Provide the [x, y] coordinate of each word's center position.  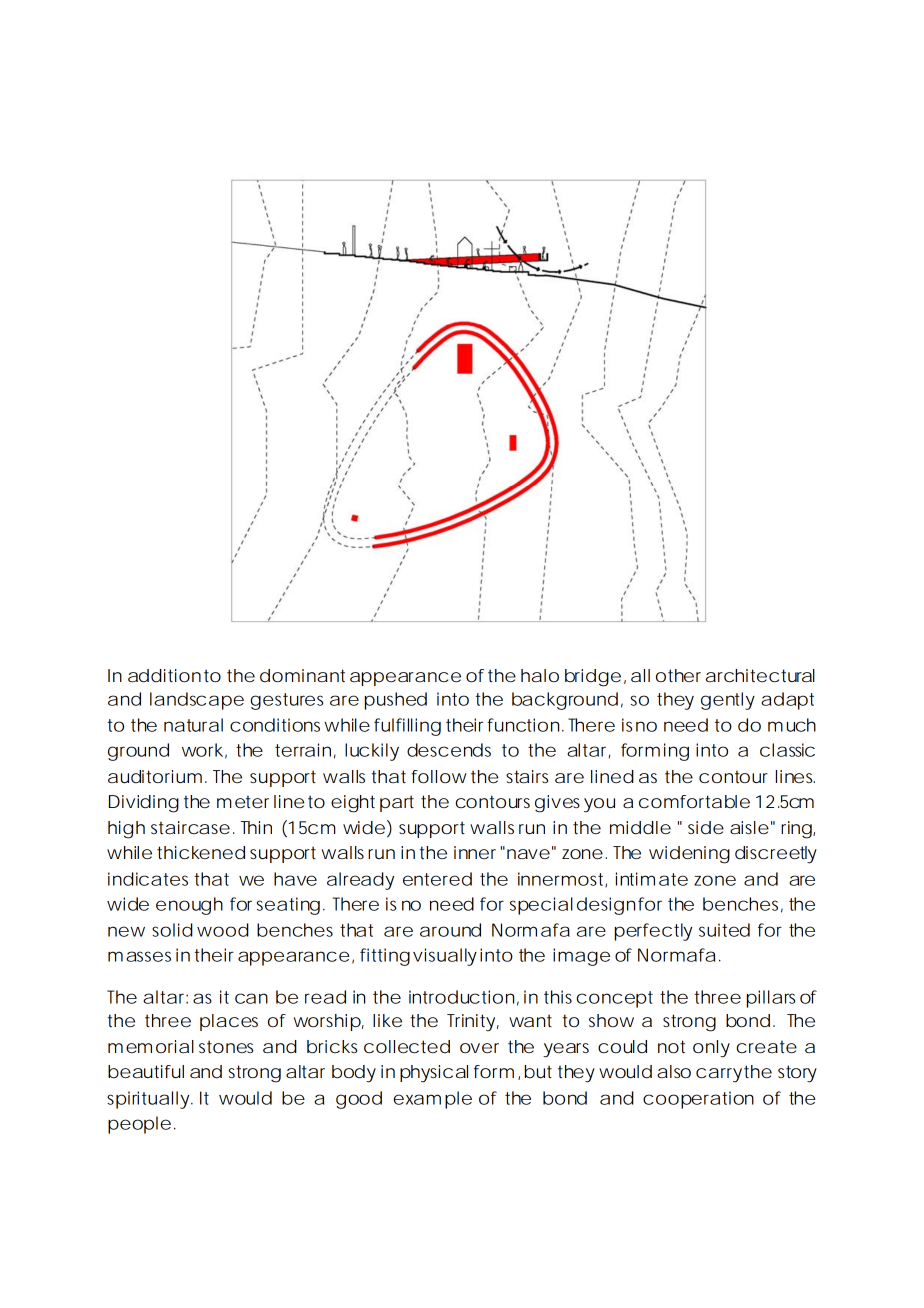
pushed [396, 701]
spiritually [149, 1100]
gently [728, 701]
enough [189, 906]
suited [724, 930]
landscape [197, 701]
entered [437, 879]
